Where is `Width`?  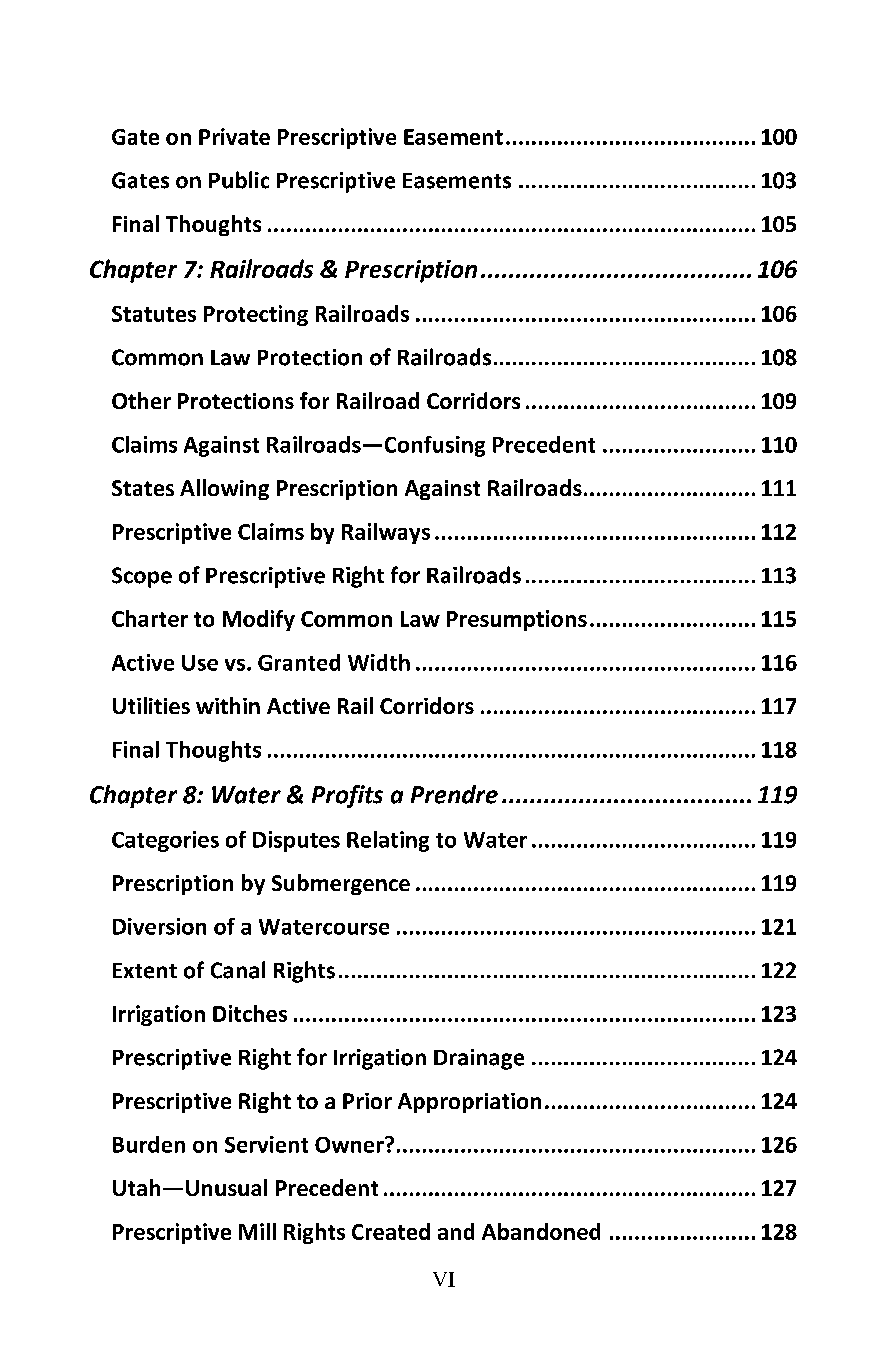
Width is located at coordinates (379, 662).
